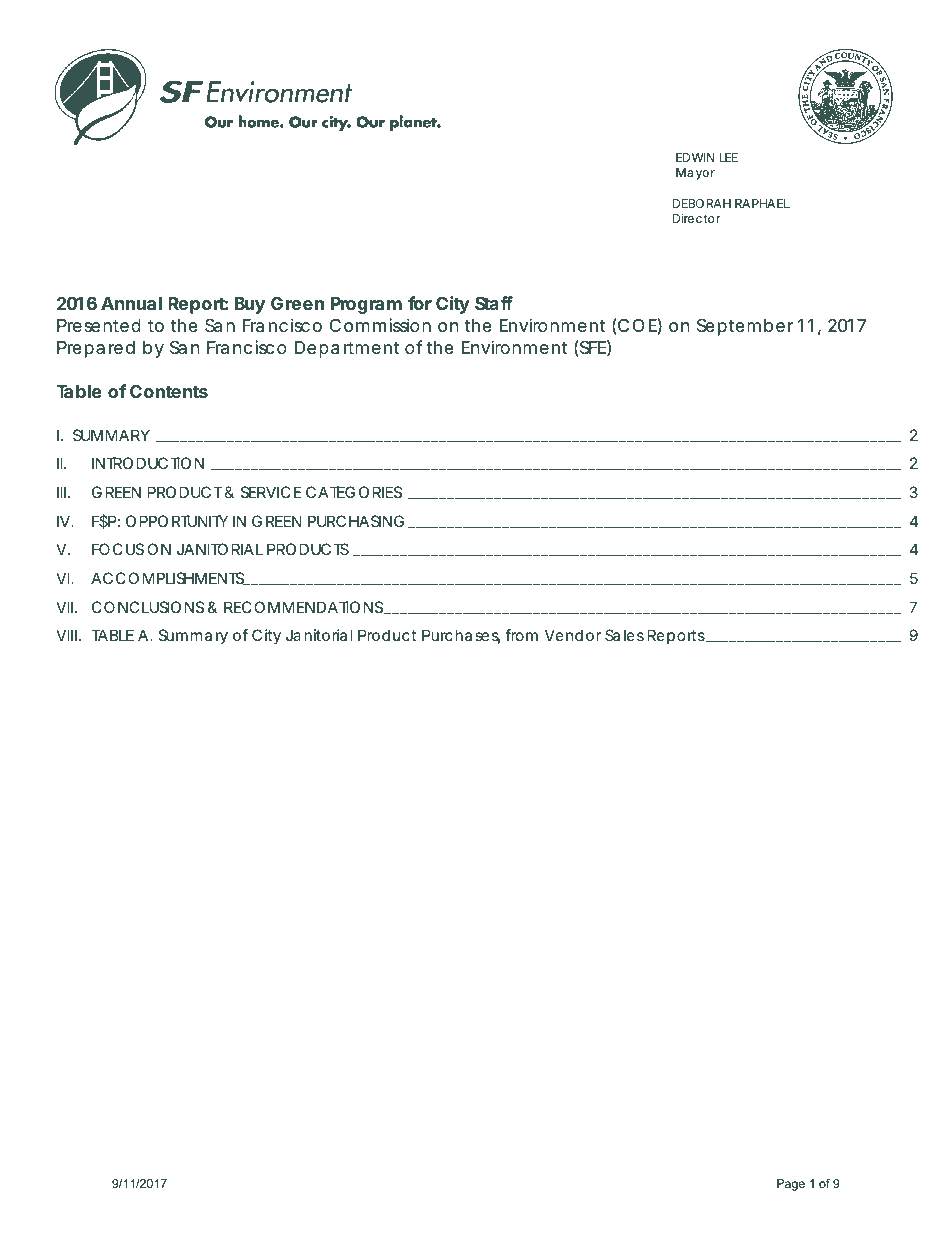  Describe the element at coordinates (791, 1185) in the screenshot. I see `Page` at that location.
